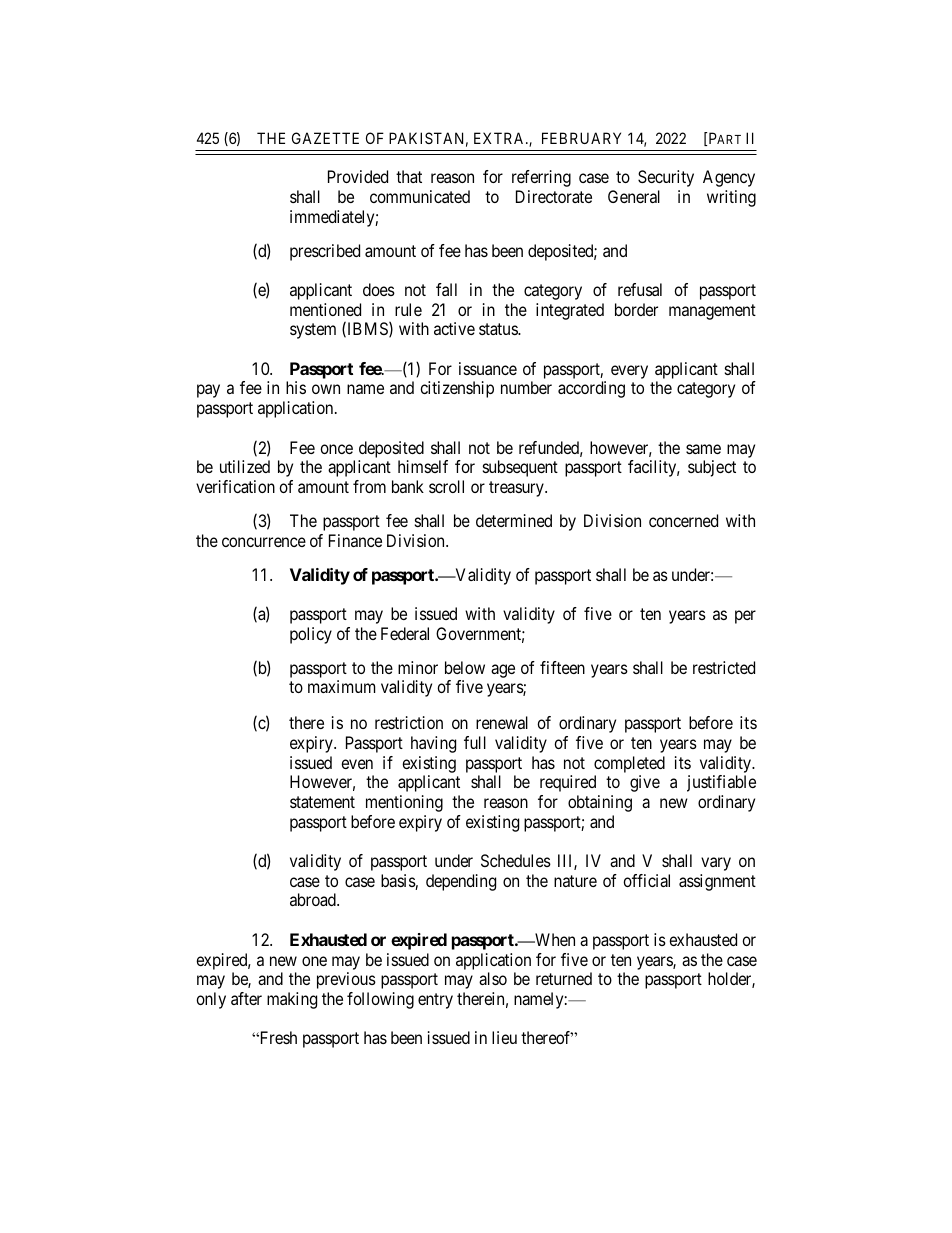  I want to click on statement, so click(322, 802).
